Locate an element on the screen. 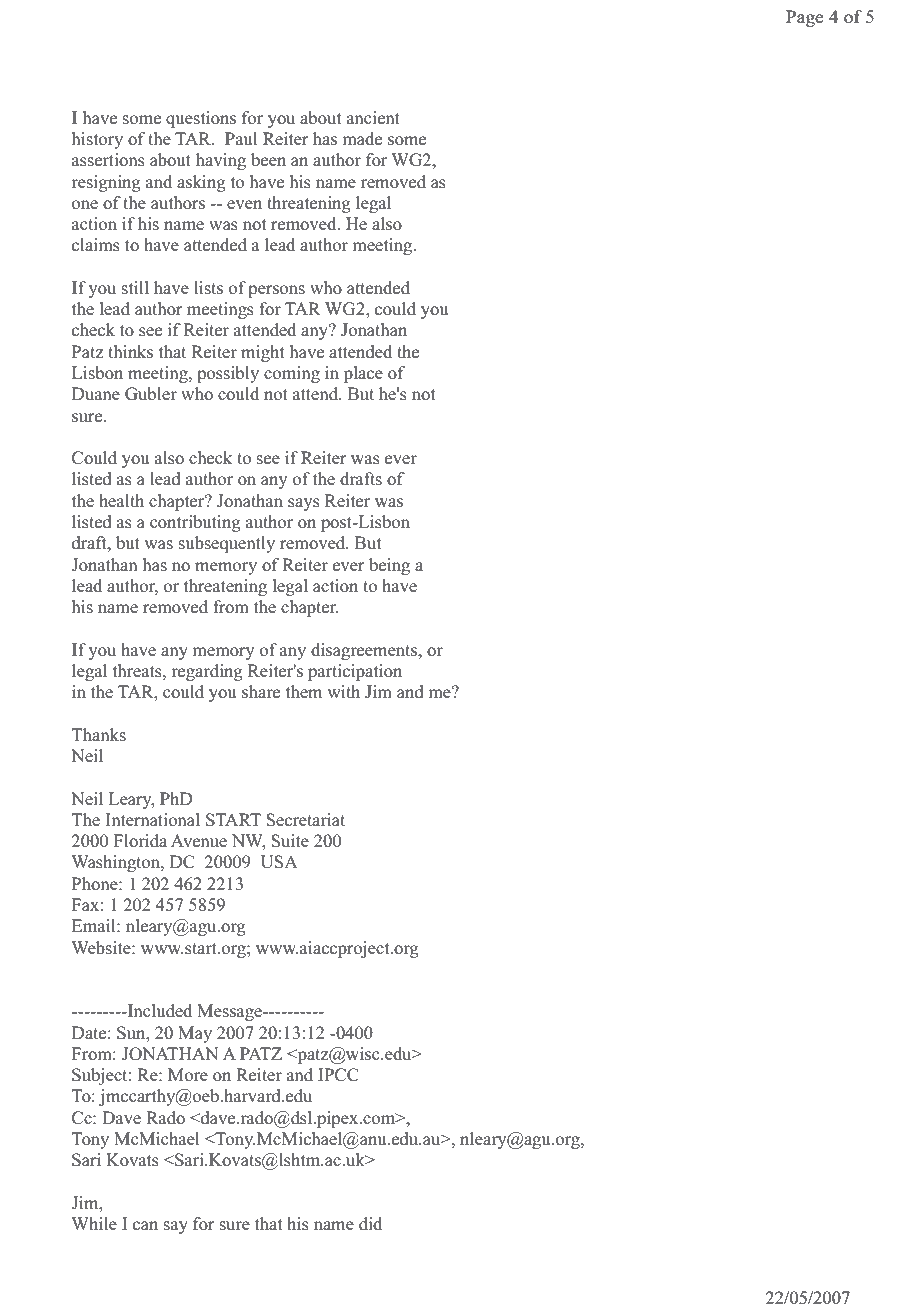  questions is located at coordinates (201, 119).
